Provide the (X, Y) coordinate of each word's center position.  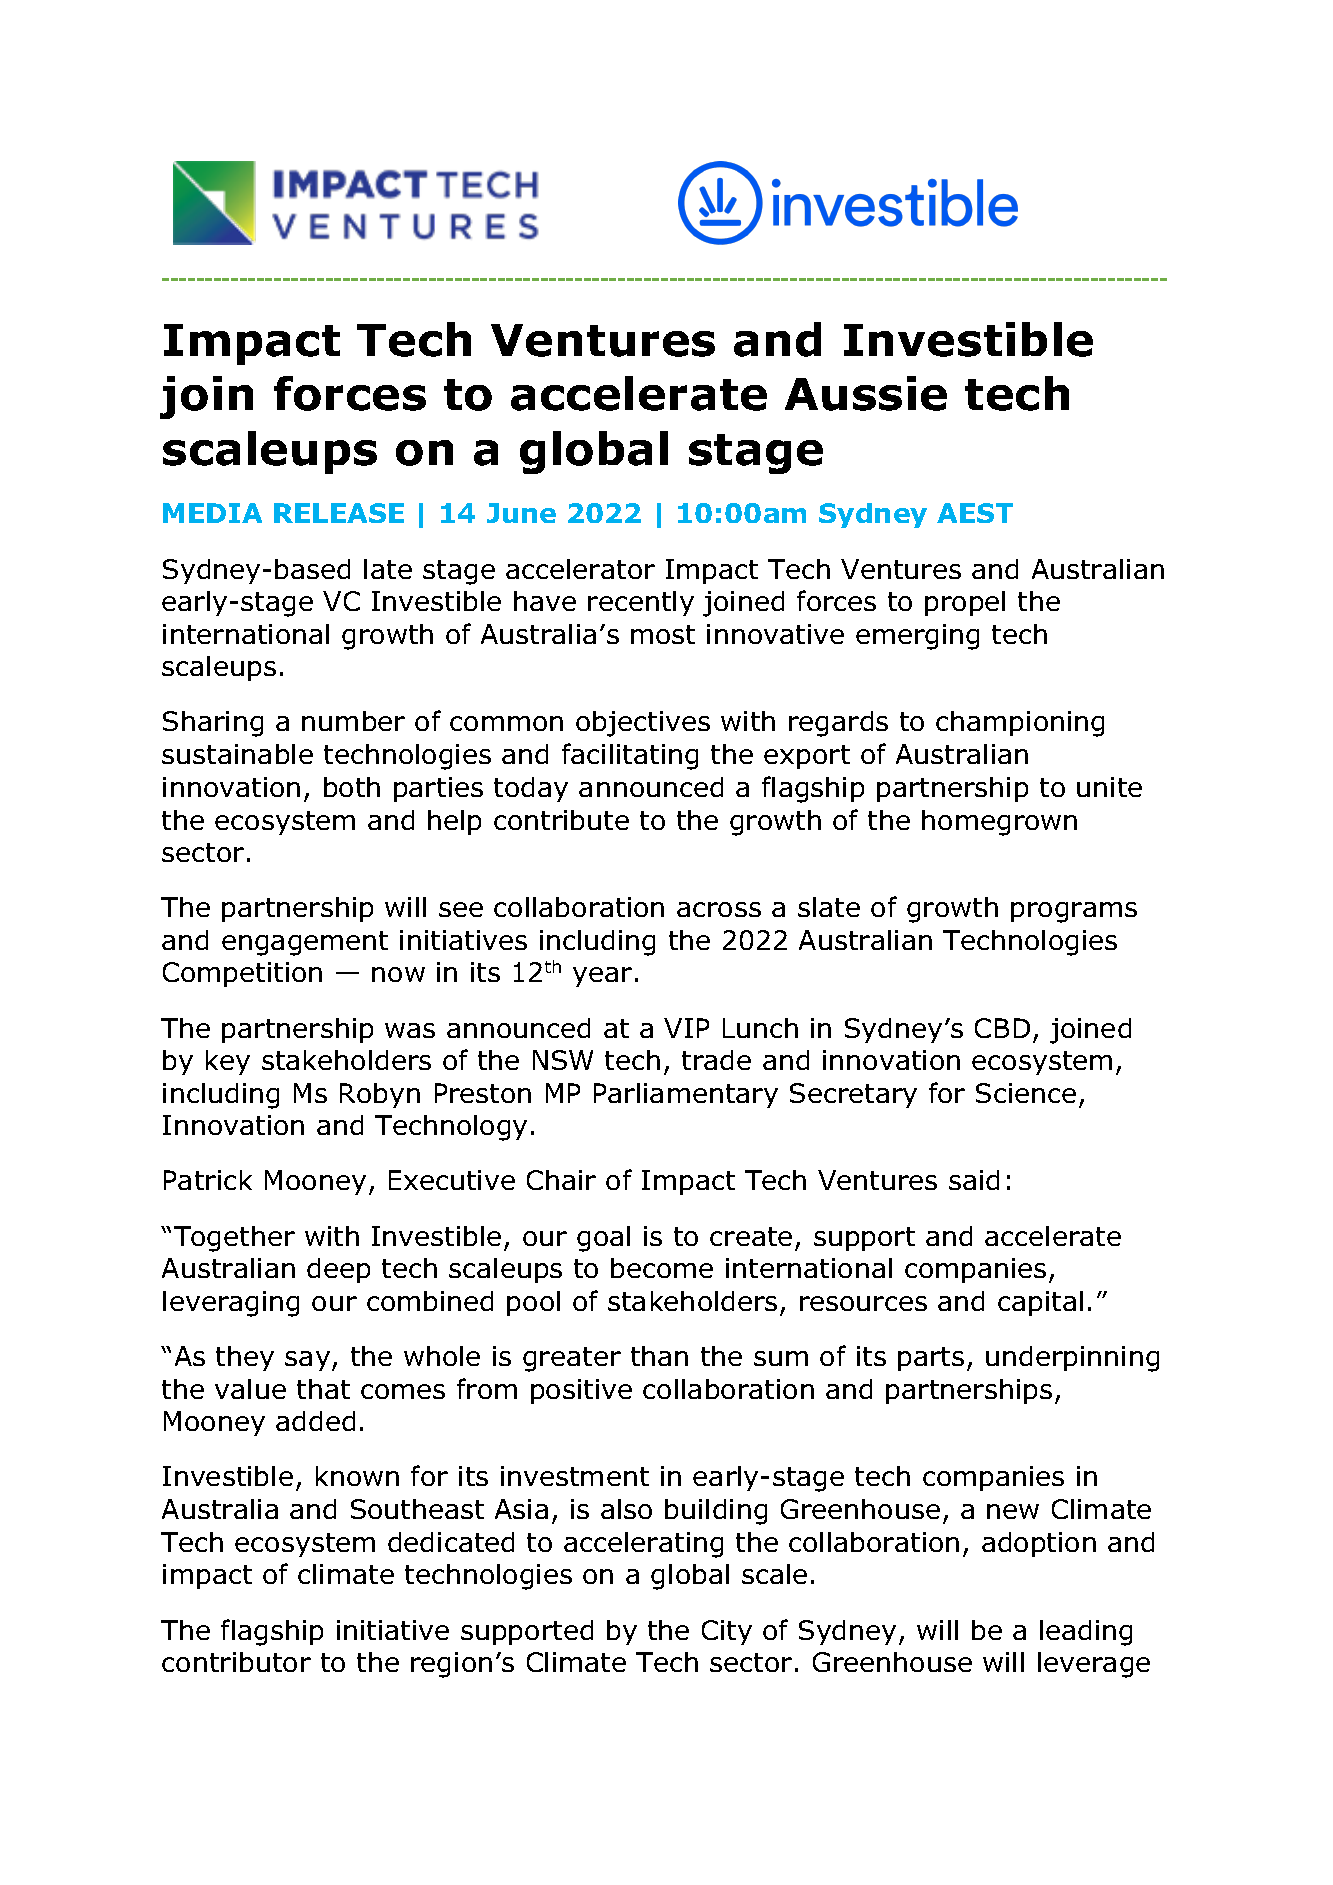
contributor (236, 1662)
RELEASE (339, 513)
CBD (1002, 1028)
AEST (975, 513)
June (521, 513)
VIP (686, 1028)
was (410, 1030)
